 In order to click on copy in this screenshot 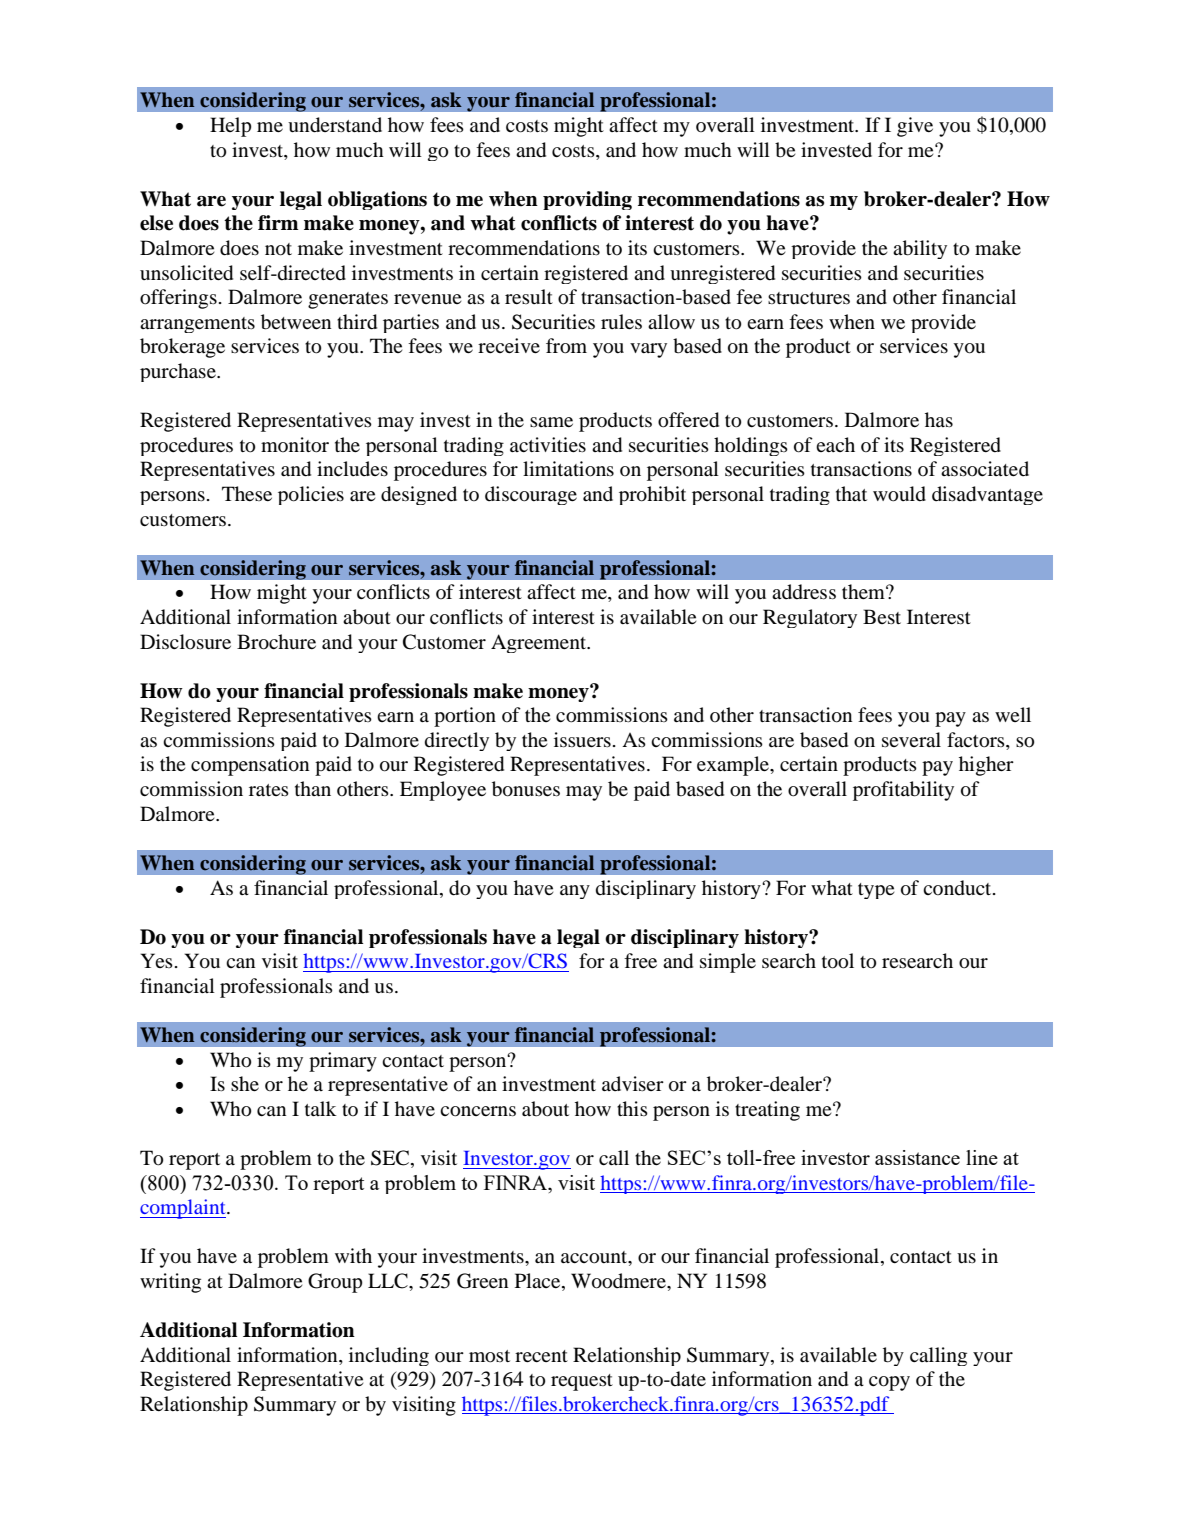, I will do `click(889, 1383)`.
